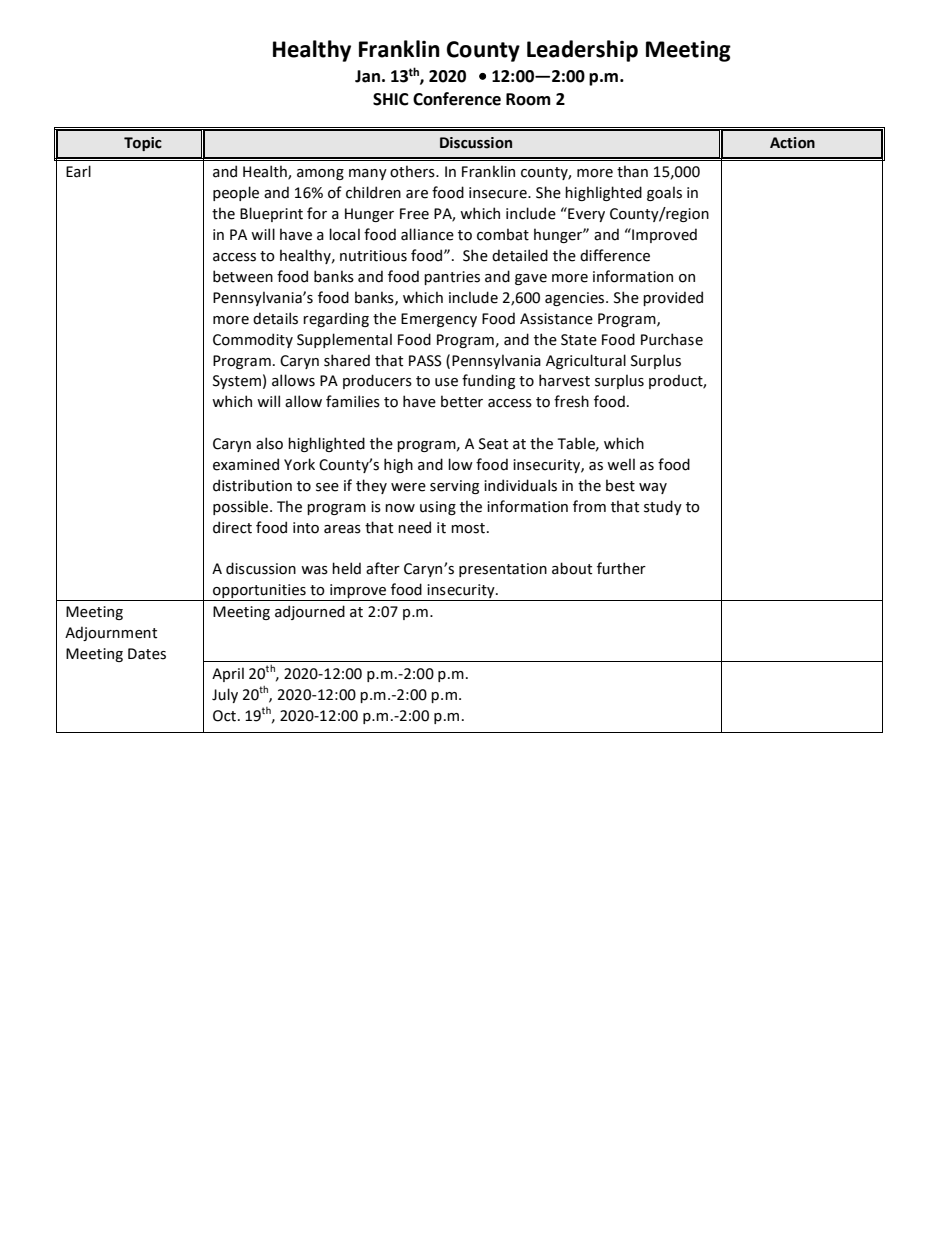 This image has height=1233, width=952. What do you see at coordinates (237, 382) in the image?
I see `System` at bounding box center [237, 382].
